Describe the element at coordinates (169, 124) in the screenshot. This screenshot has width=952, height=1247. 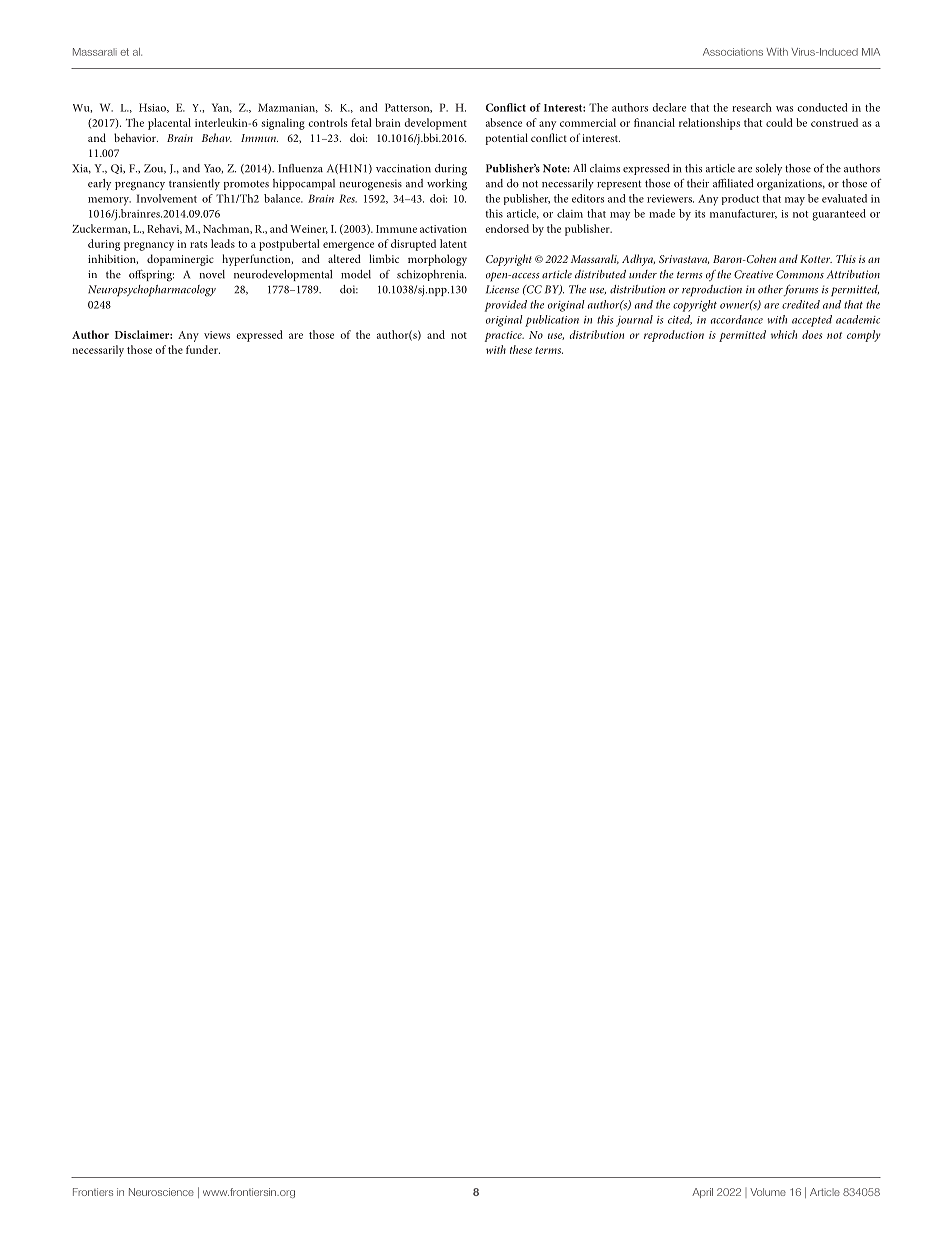
I see `placental` at that location.
